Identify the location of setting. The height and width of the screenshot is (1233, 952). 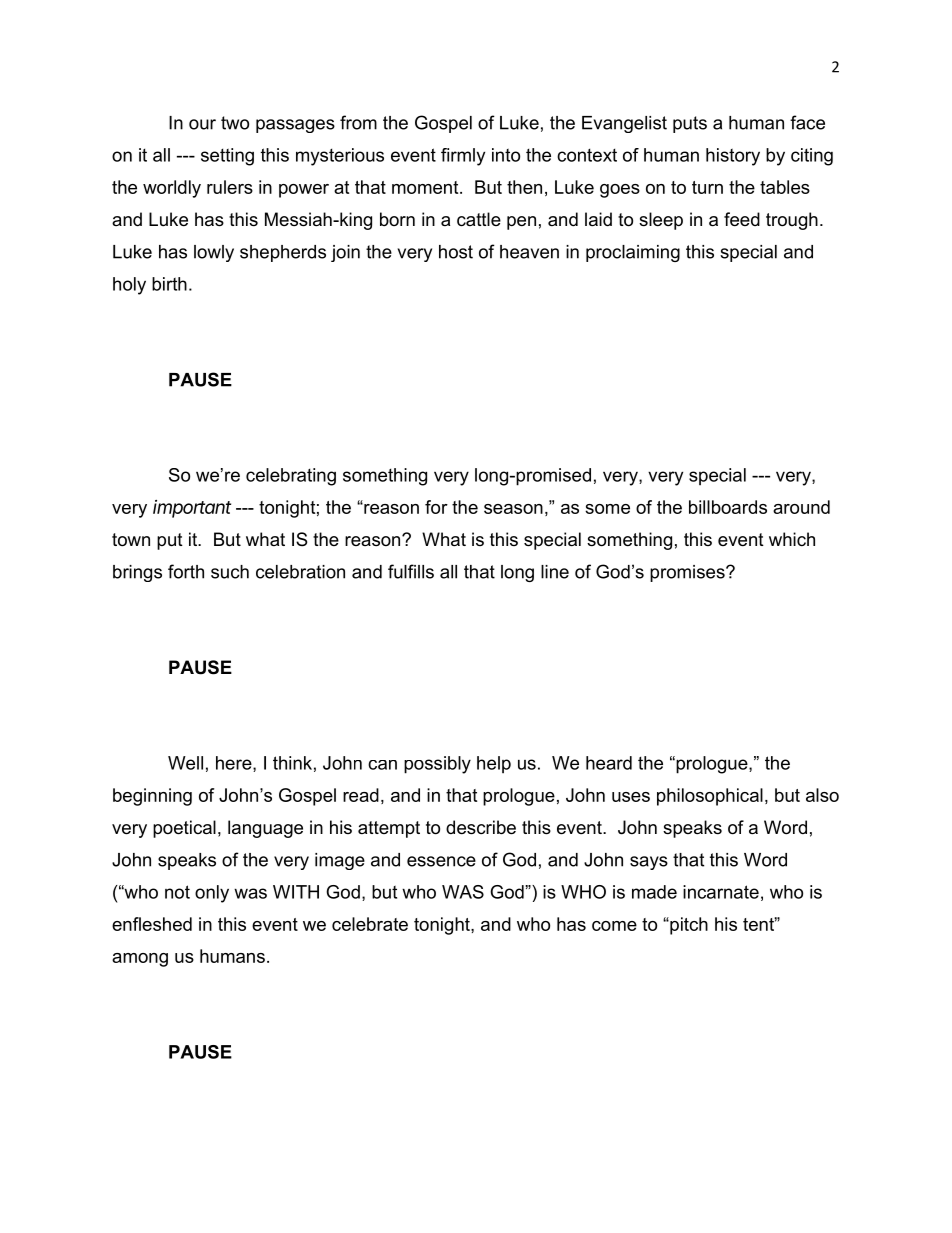
(227, 157).
